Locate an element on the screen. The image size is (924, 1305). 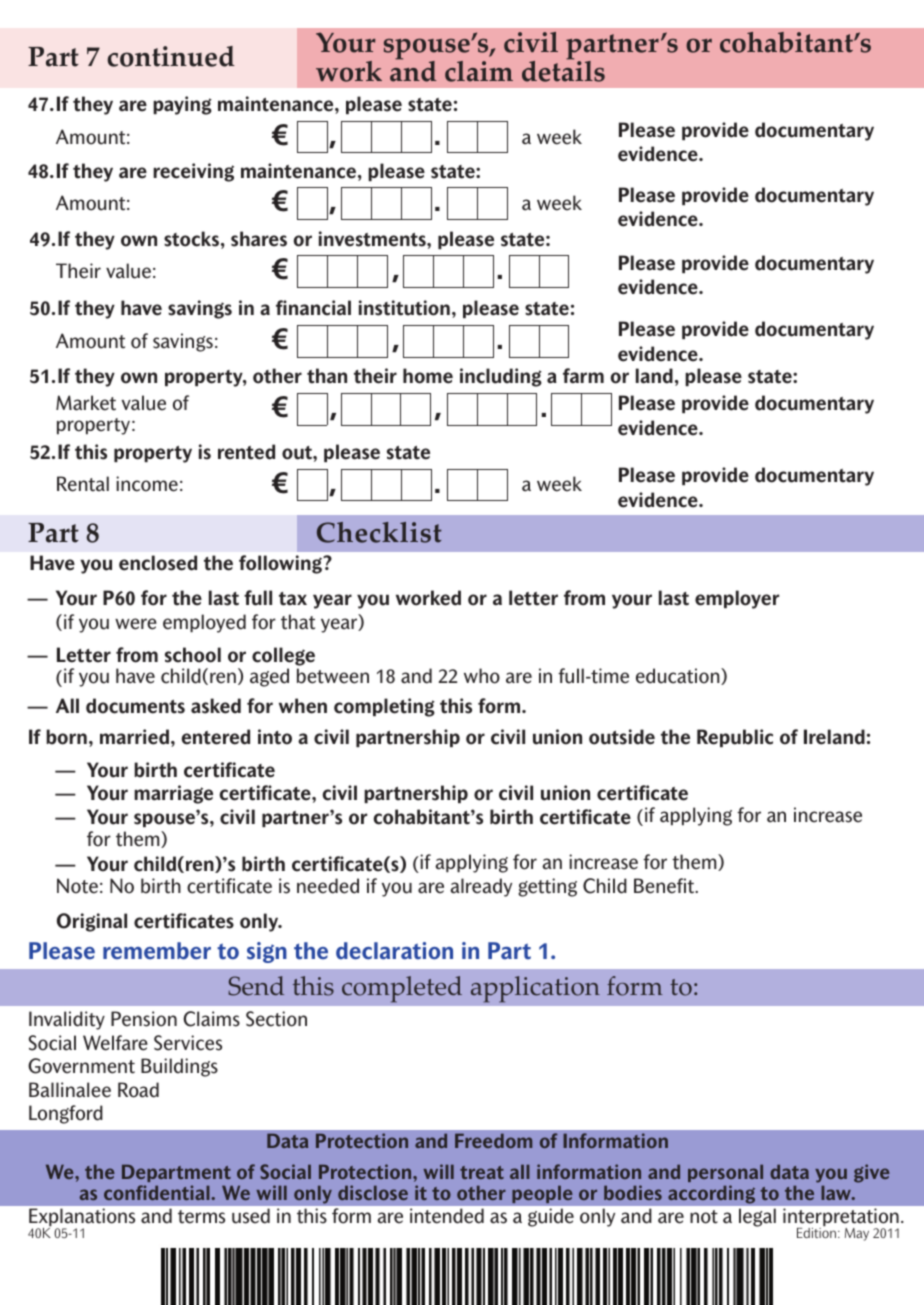
intended is located at coordinates (447, 1215).
